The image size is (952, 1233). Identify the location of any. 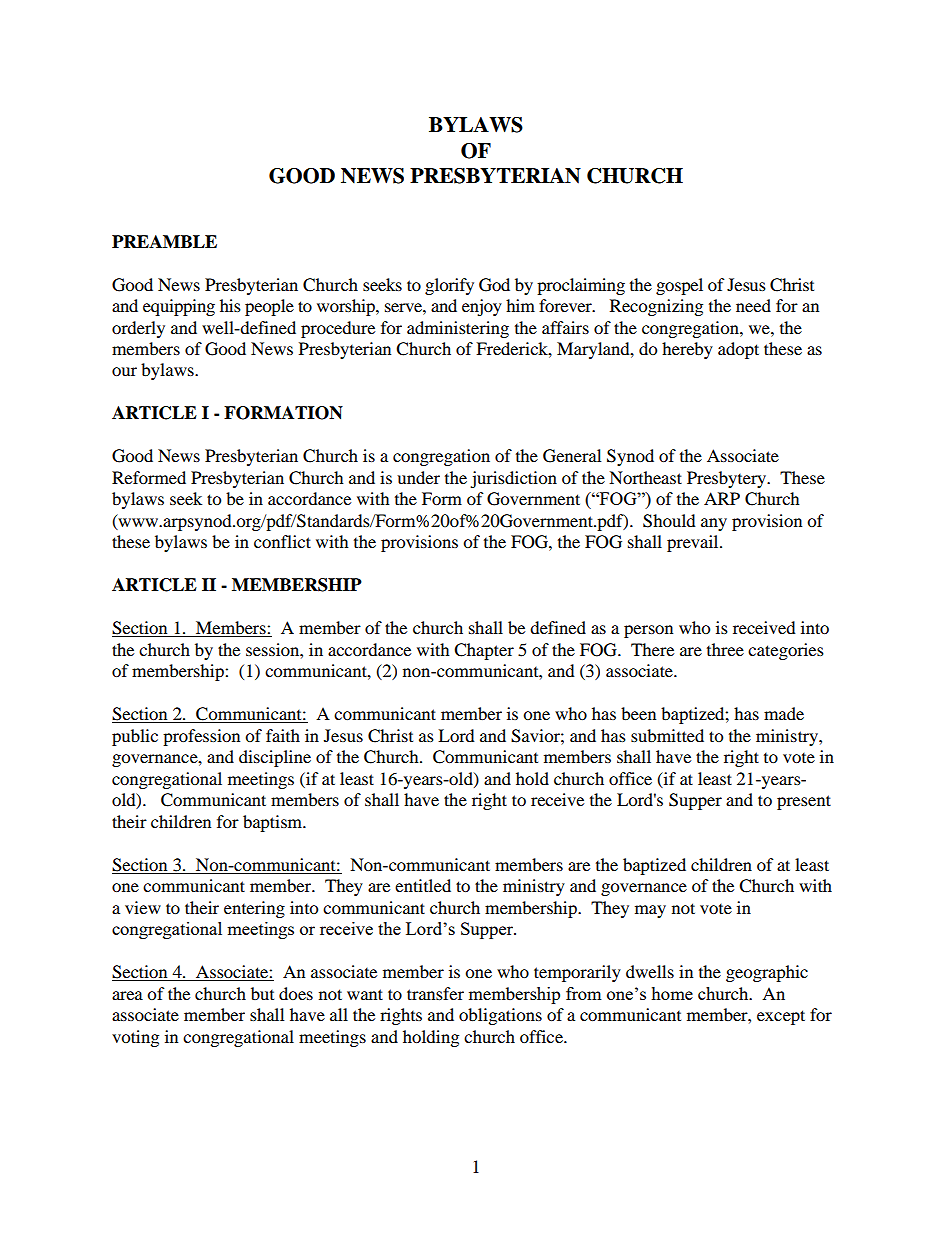
(714, 524).
